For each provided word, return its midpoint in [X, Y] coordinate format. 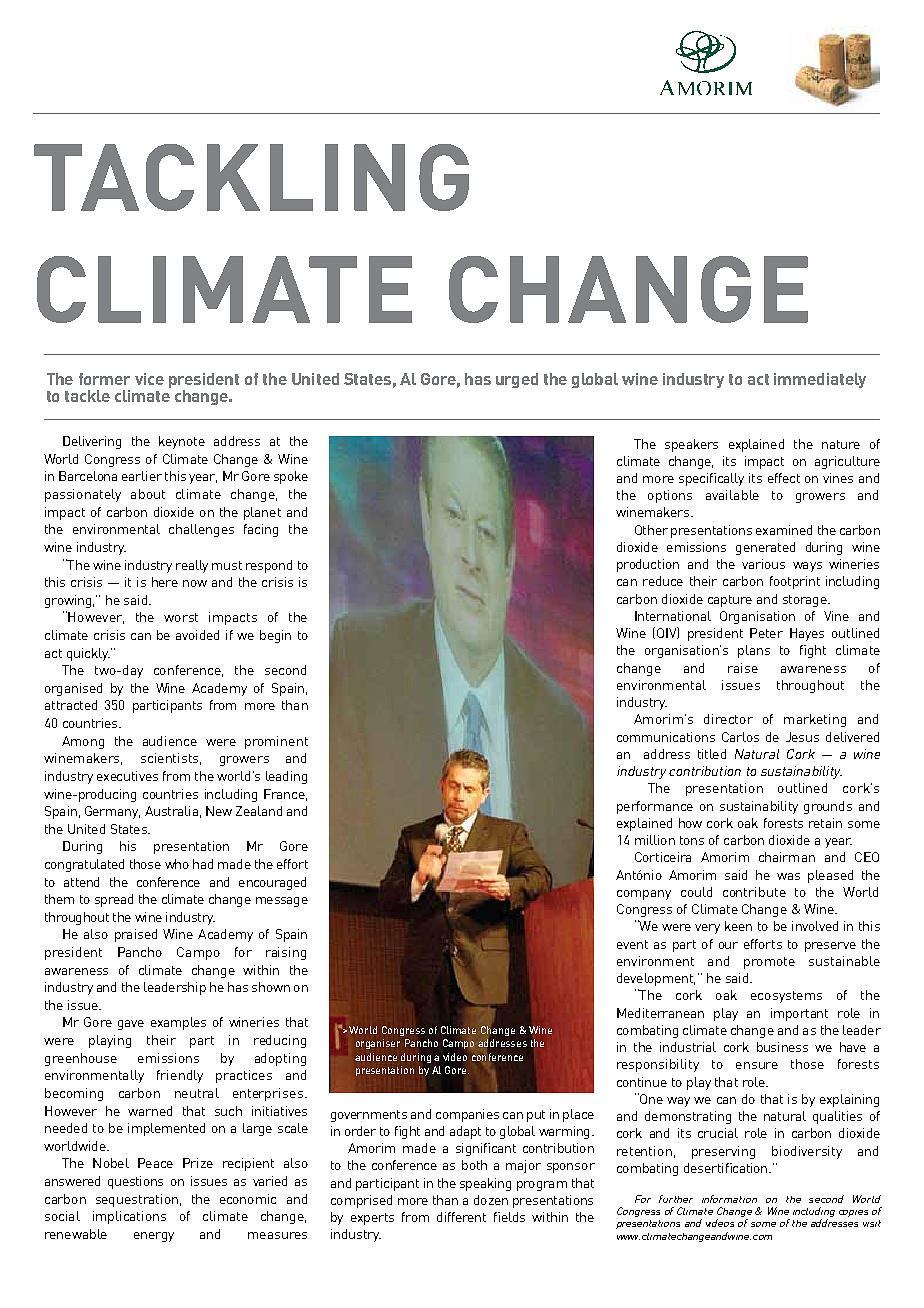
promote [769, 963]
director [728, 719]
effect [784, 478]
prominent [276, 742]
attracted [71, 705]
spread [114, 900]
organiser [378, 1044]
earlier [142, 476]
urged [517, 380]
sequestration [137, 1200]
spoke [291, 477]
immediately [820, 380]
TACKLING [251, 177]
